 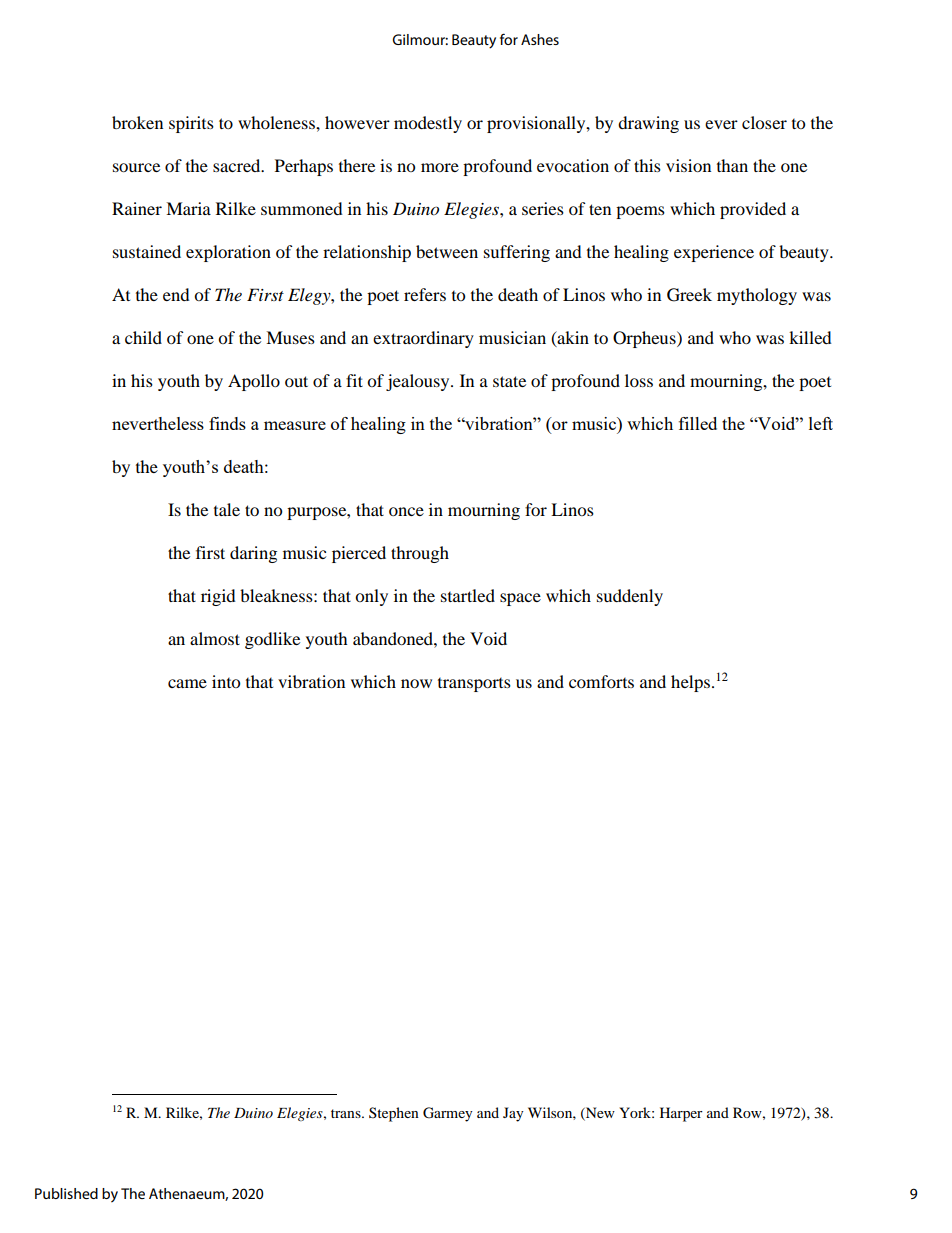 What do you see at coordinates (419, 382) in the screenshot?
I see `jealousy` at bounding box center [419, 382].
